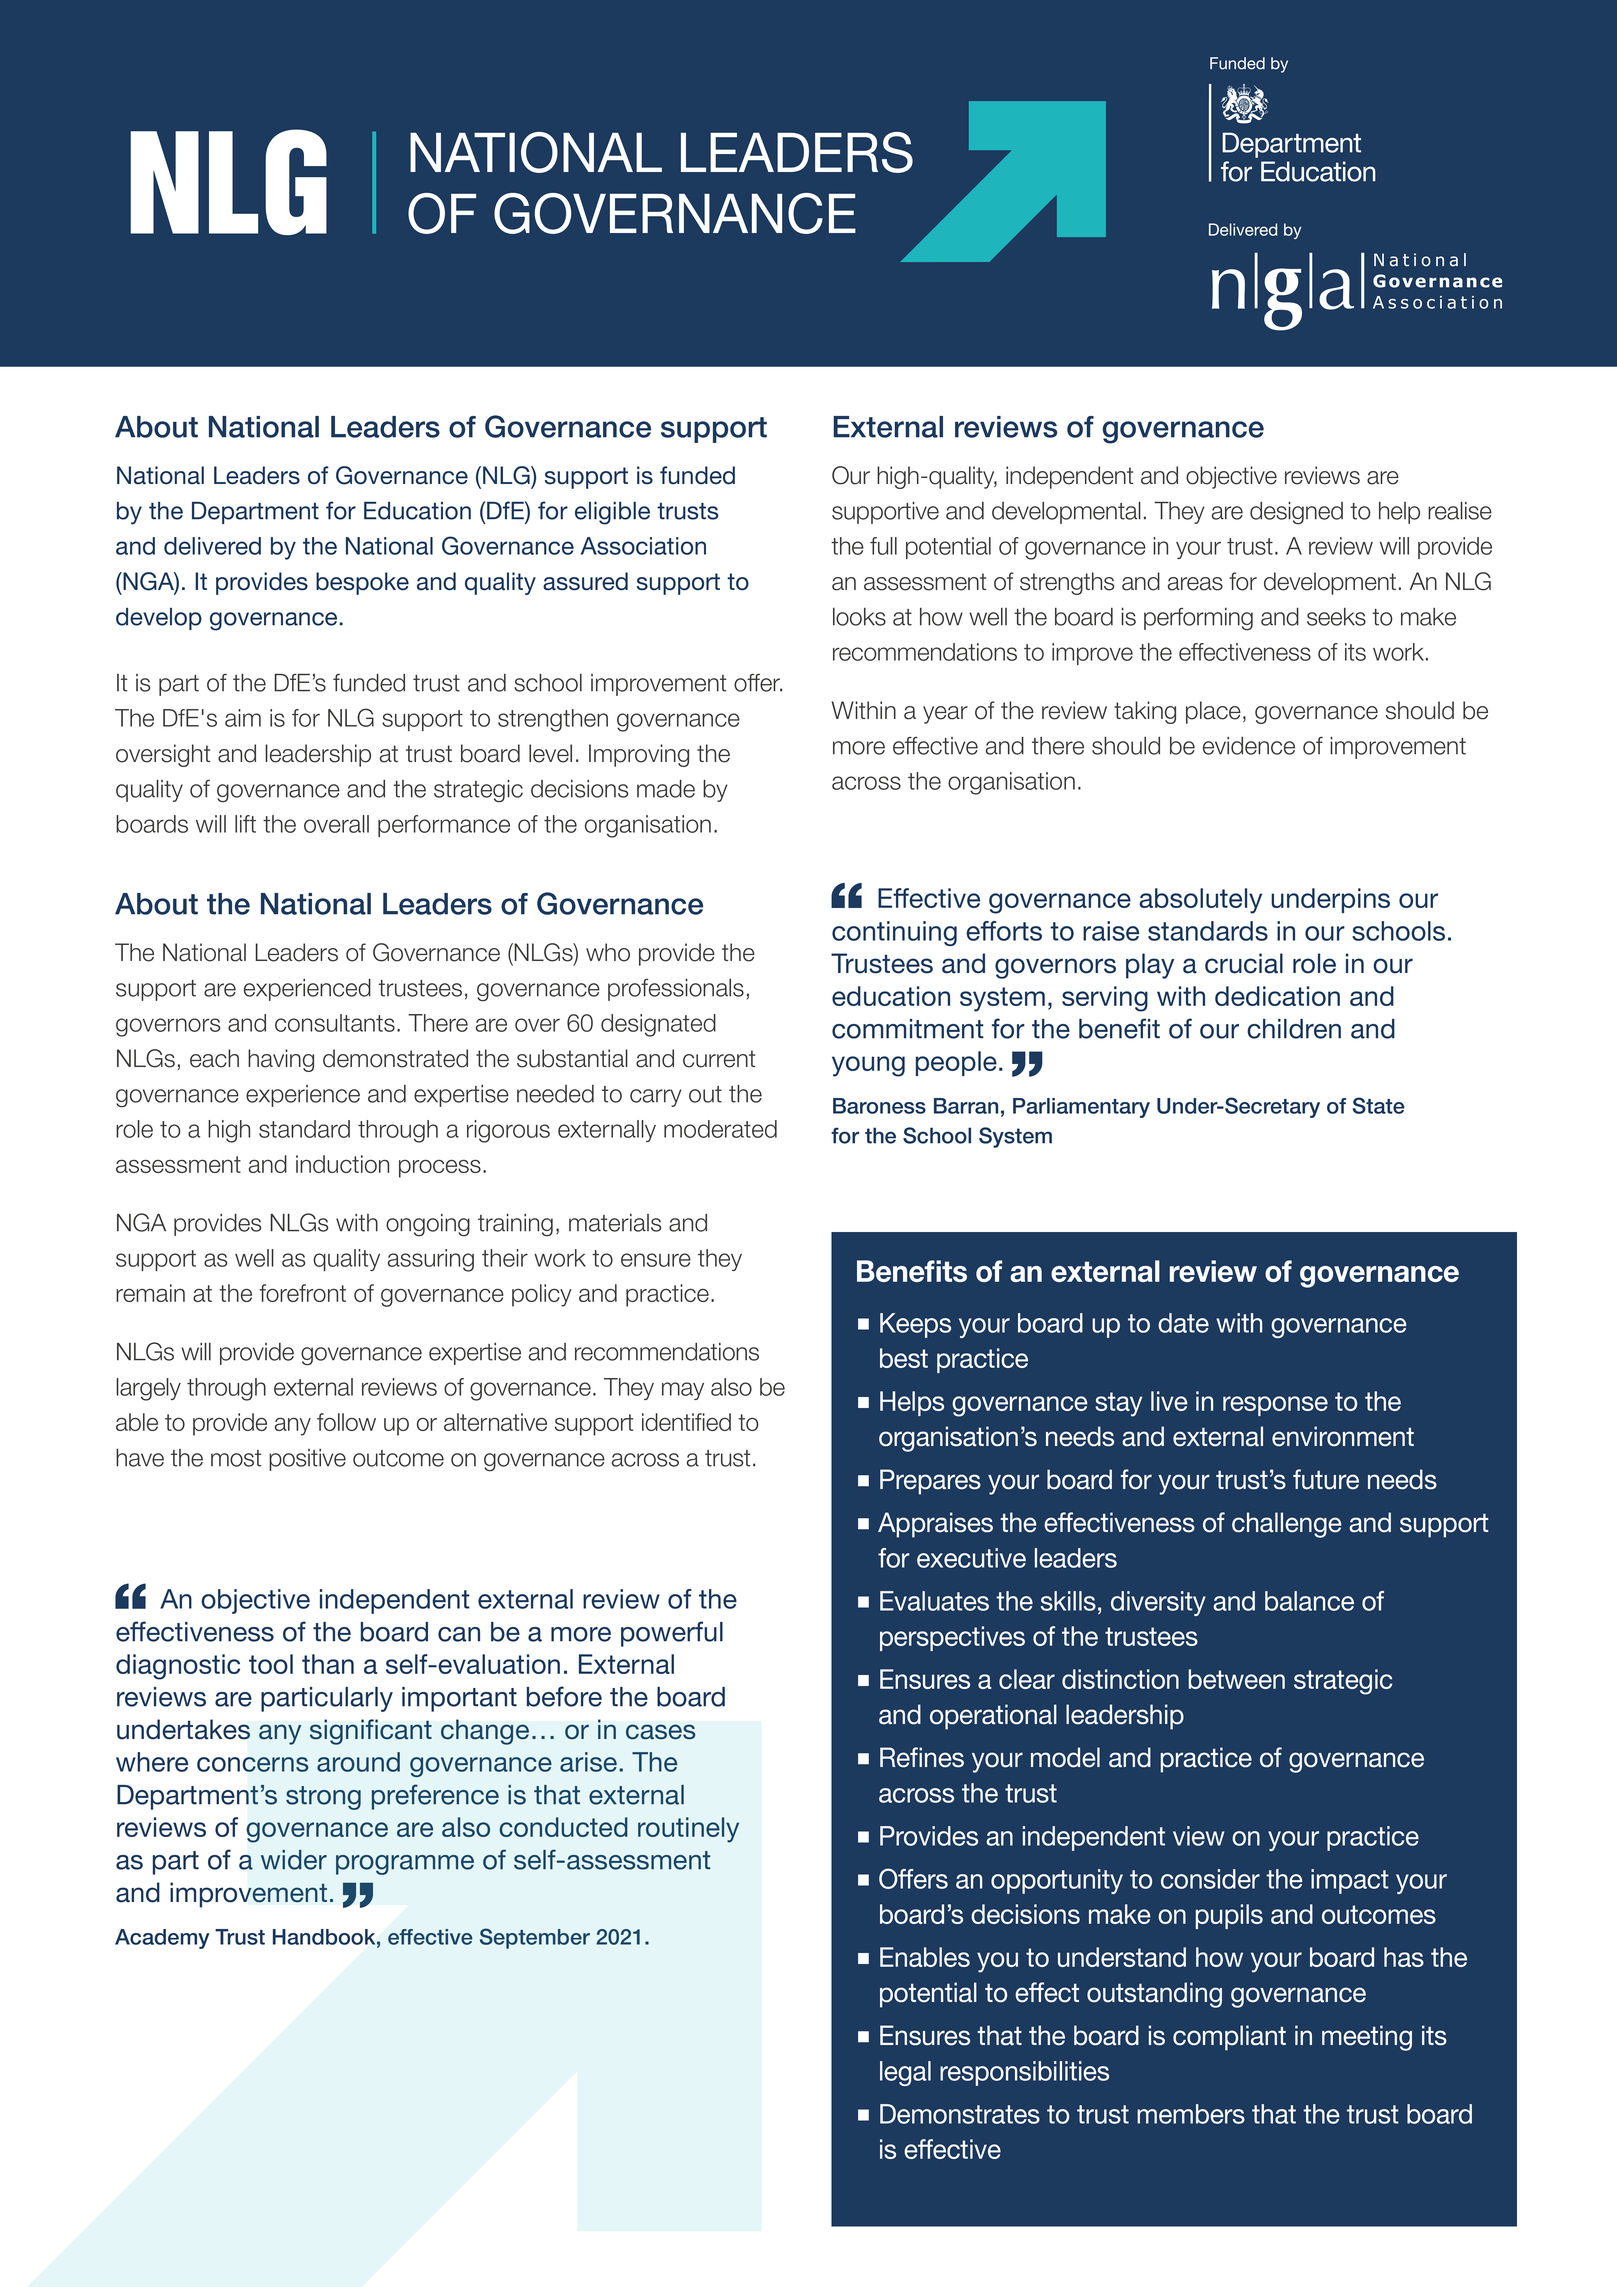  What do you see at coordinates (868, 1066) in the document?
I see `young` at bounding box center [868, 1066].
